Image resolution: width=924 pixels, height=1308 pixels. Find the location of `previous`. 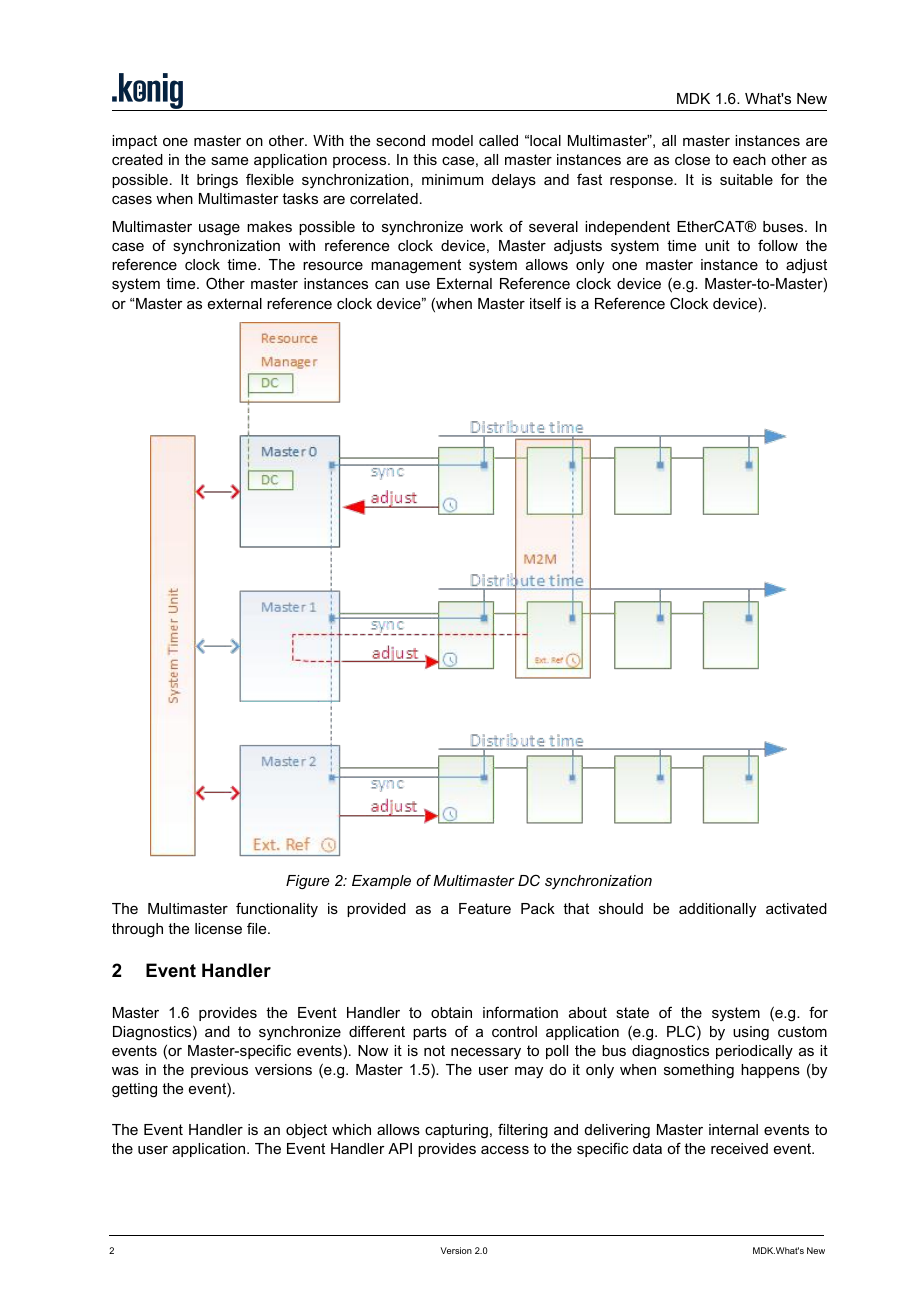

previous is located at coordinates (219, 1071).
